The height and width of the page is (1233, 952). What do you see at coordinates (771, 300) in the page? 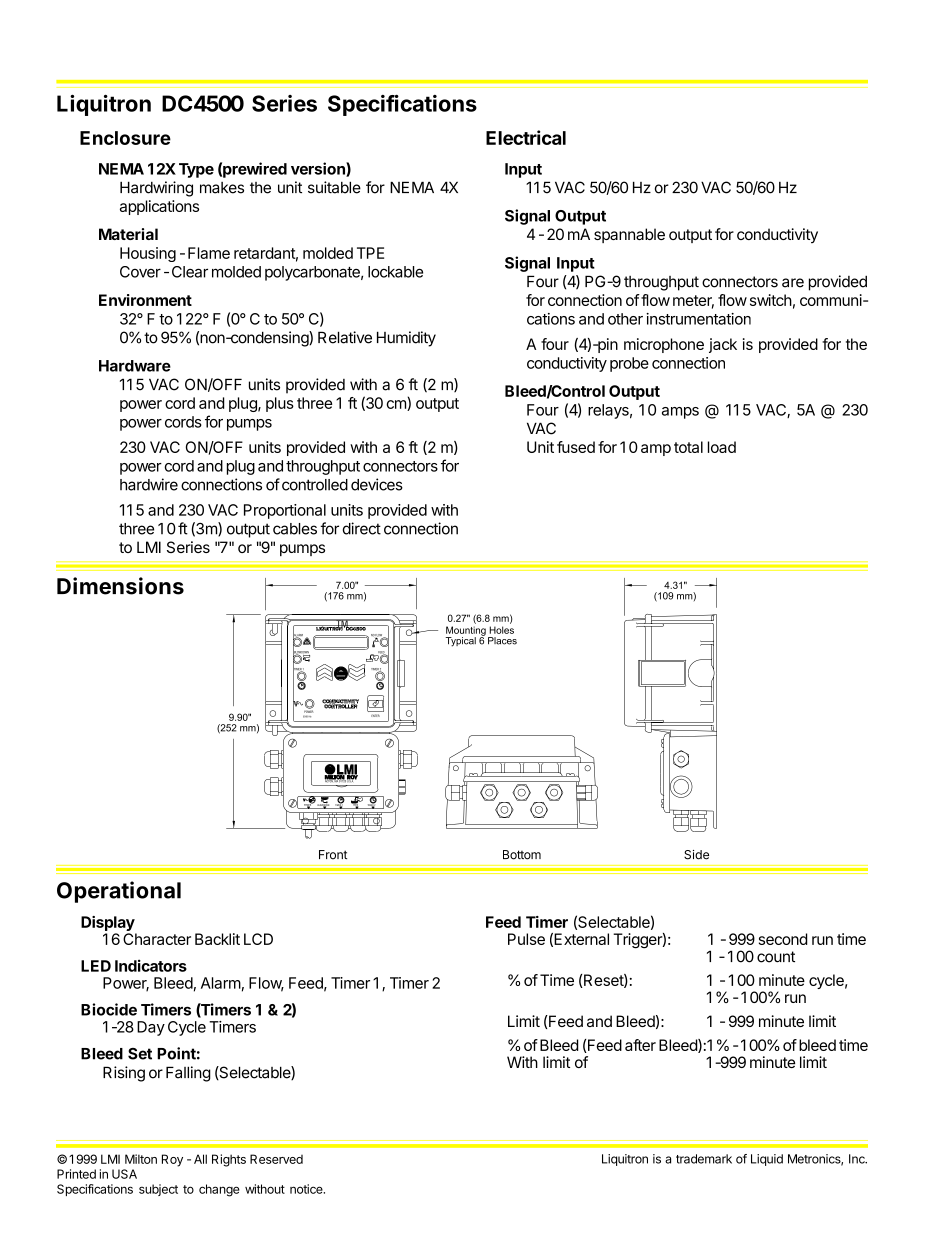
I see `switch` at bounding box center [771, 300].
